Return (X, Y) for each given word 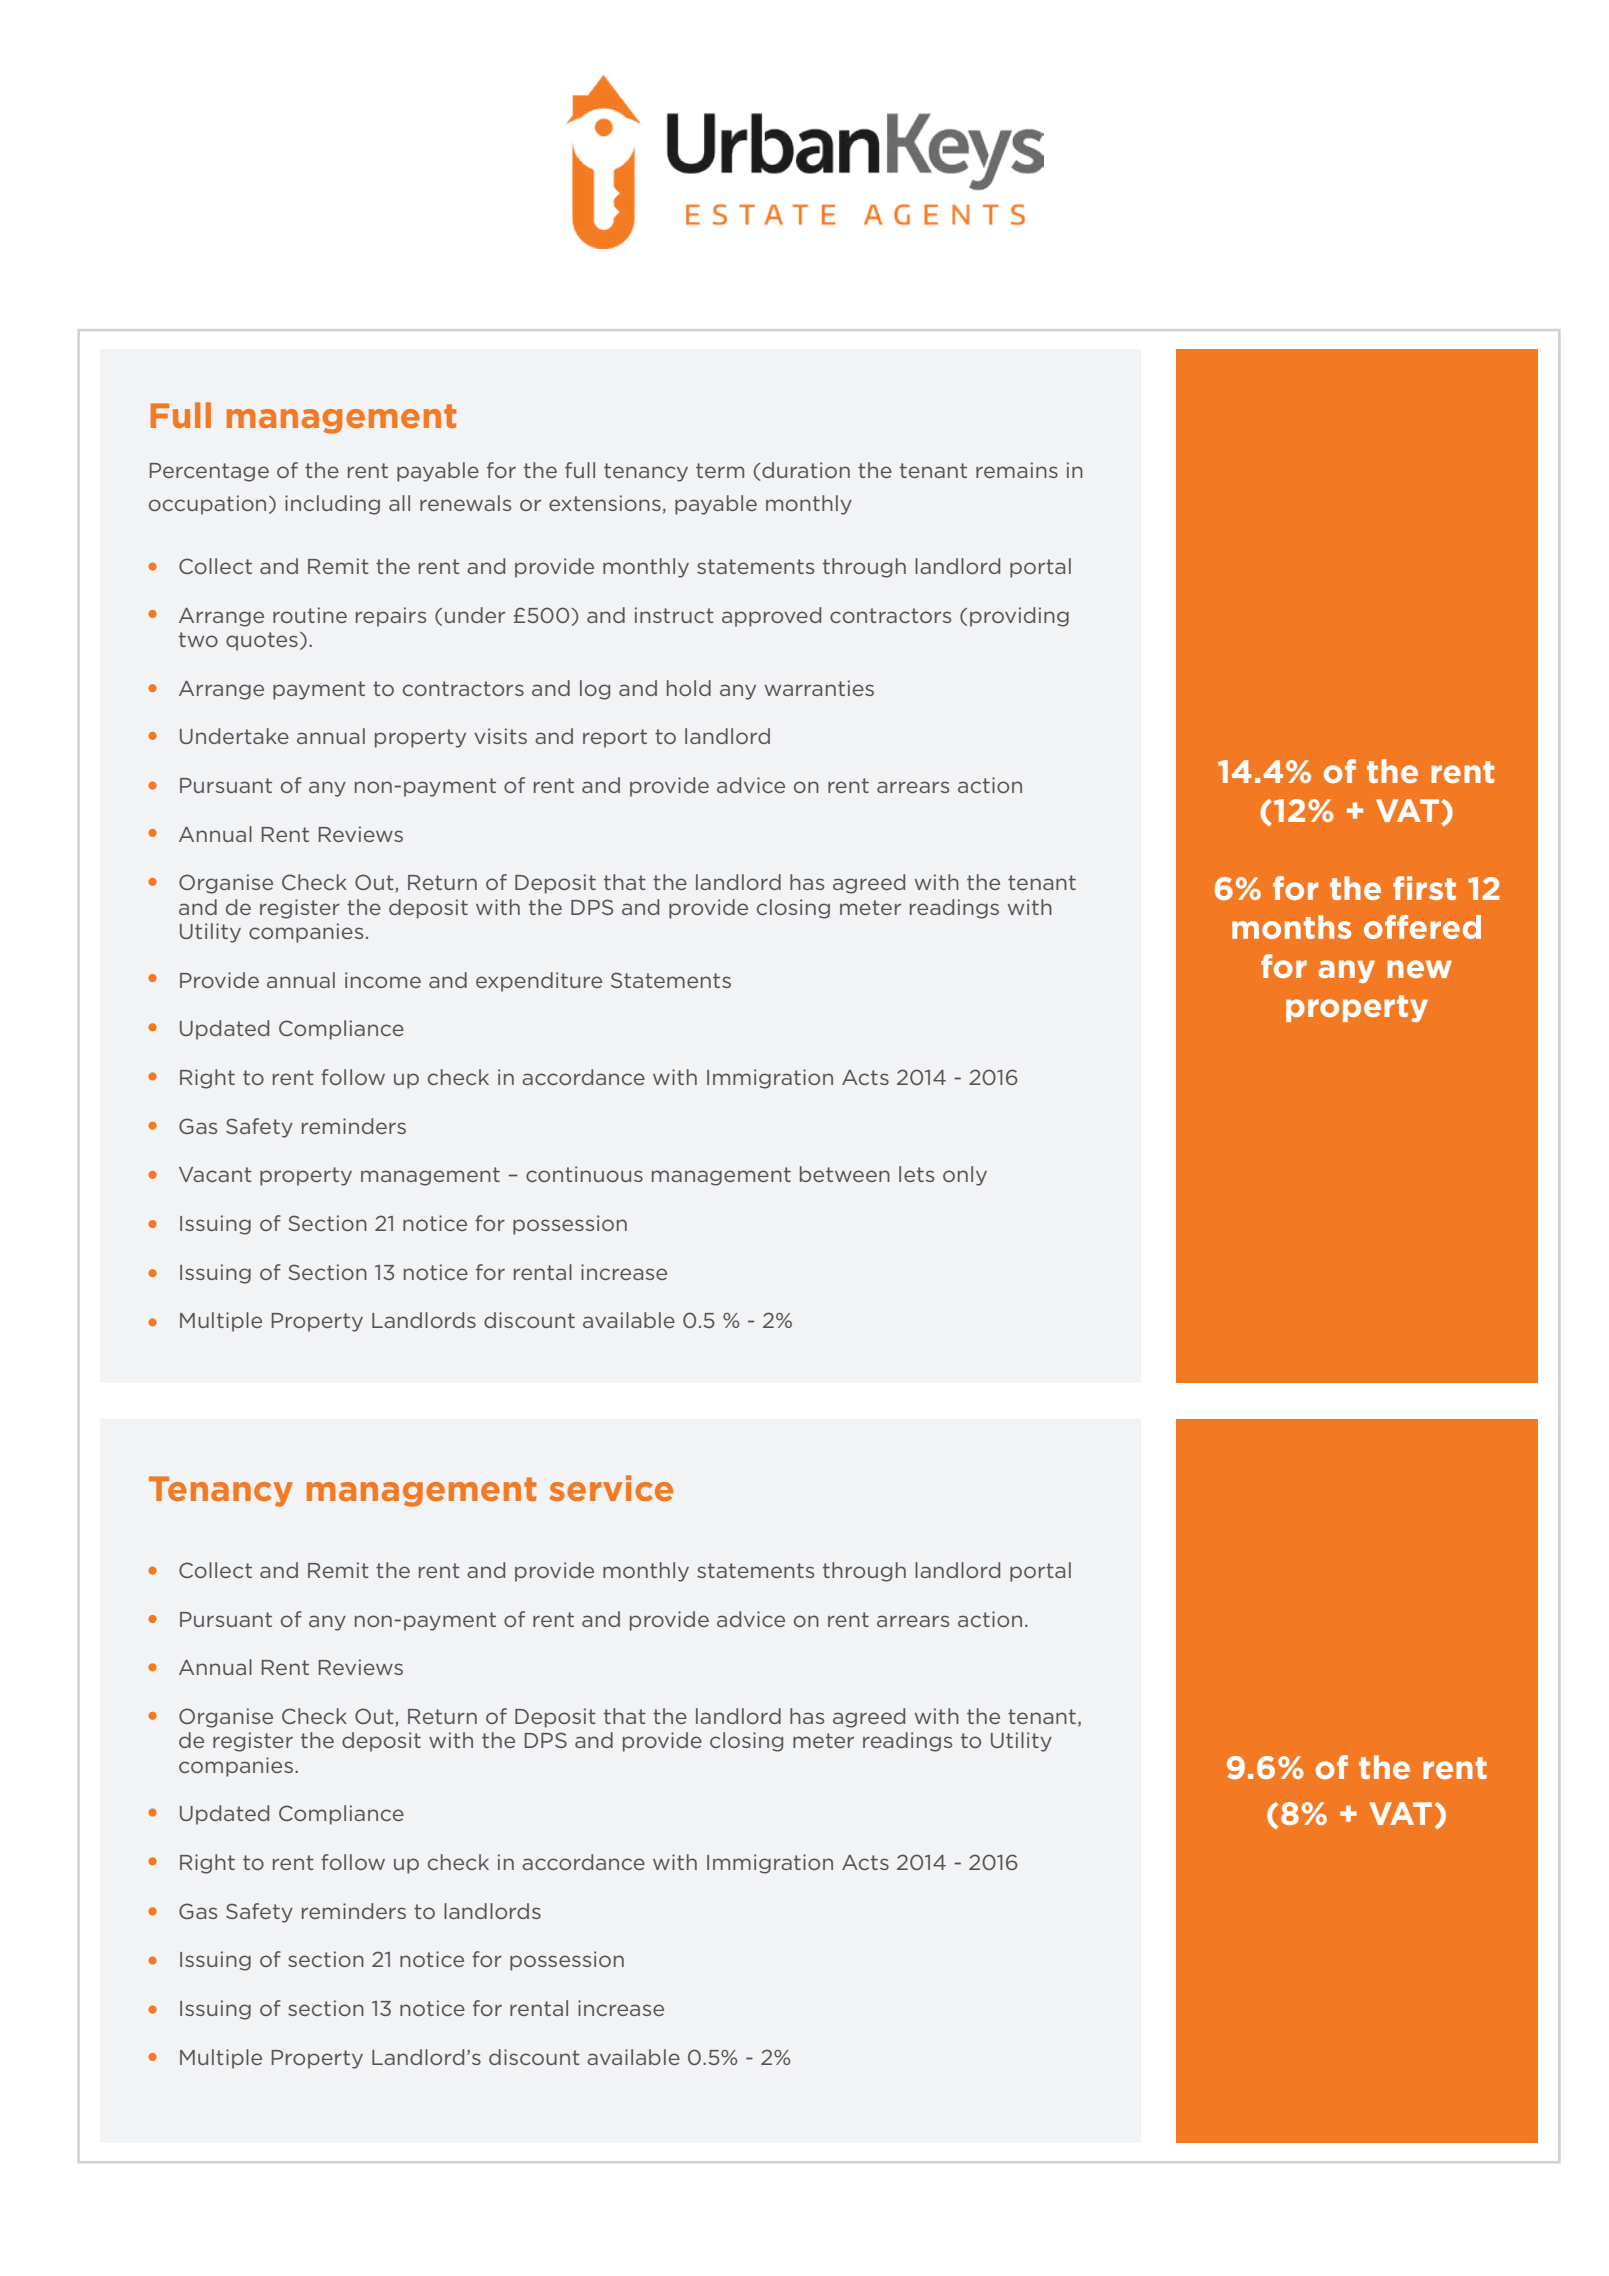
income (383, 980)
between (845, 1174)
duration (805, 470)
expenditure (539, 982)
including (332, 505)
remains (1017, 470)
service (611, 1488)
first (1424, 888)
